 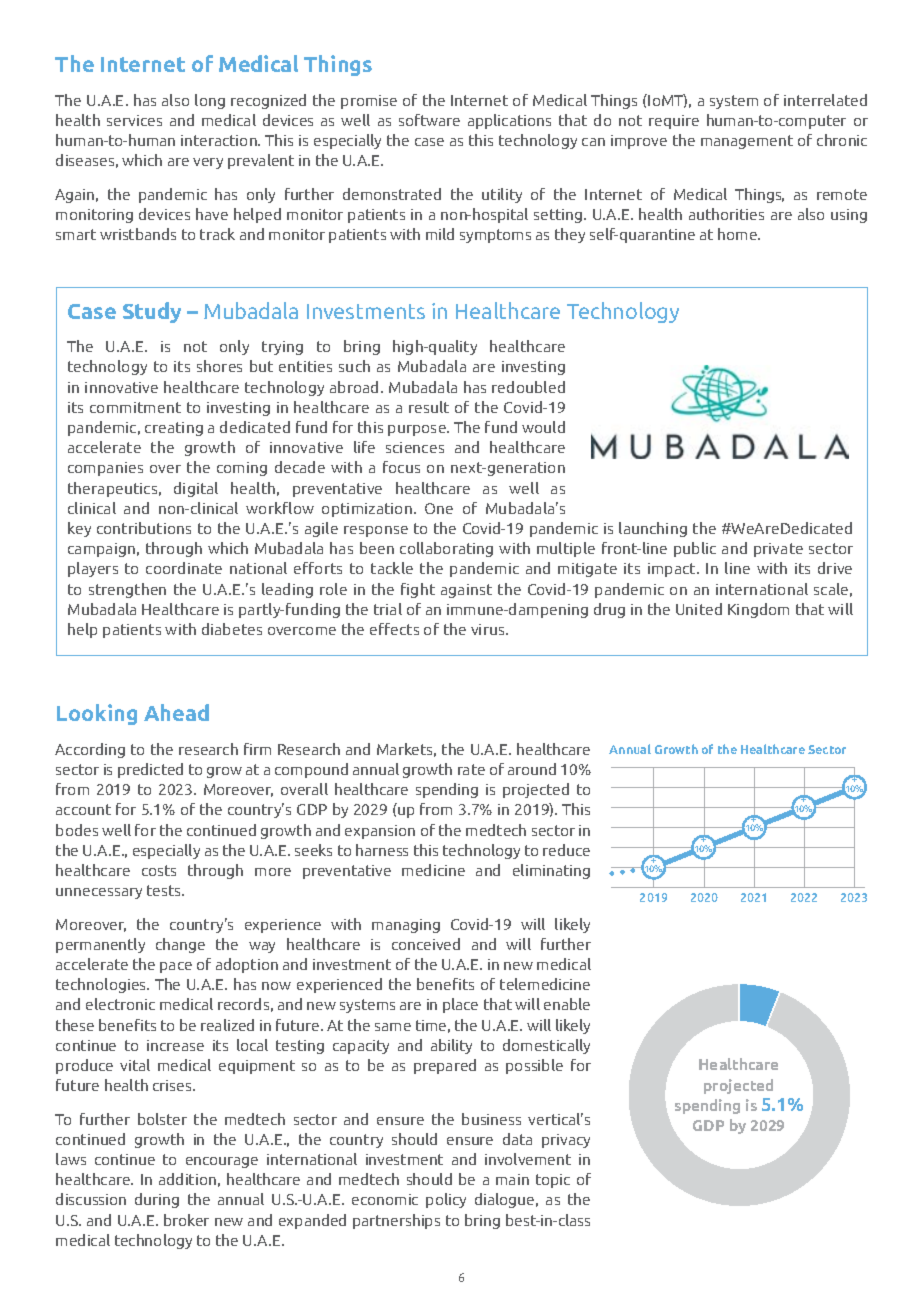 What do you see at coordinates (196, 489) in the screenshot?
I see `digital` at bounding box center [196, 489].
